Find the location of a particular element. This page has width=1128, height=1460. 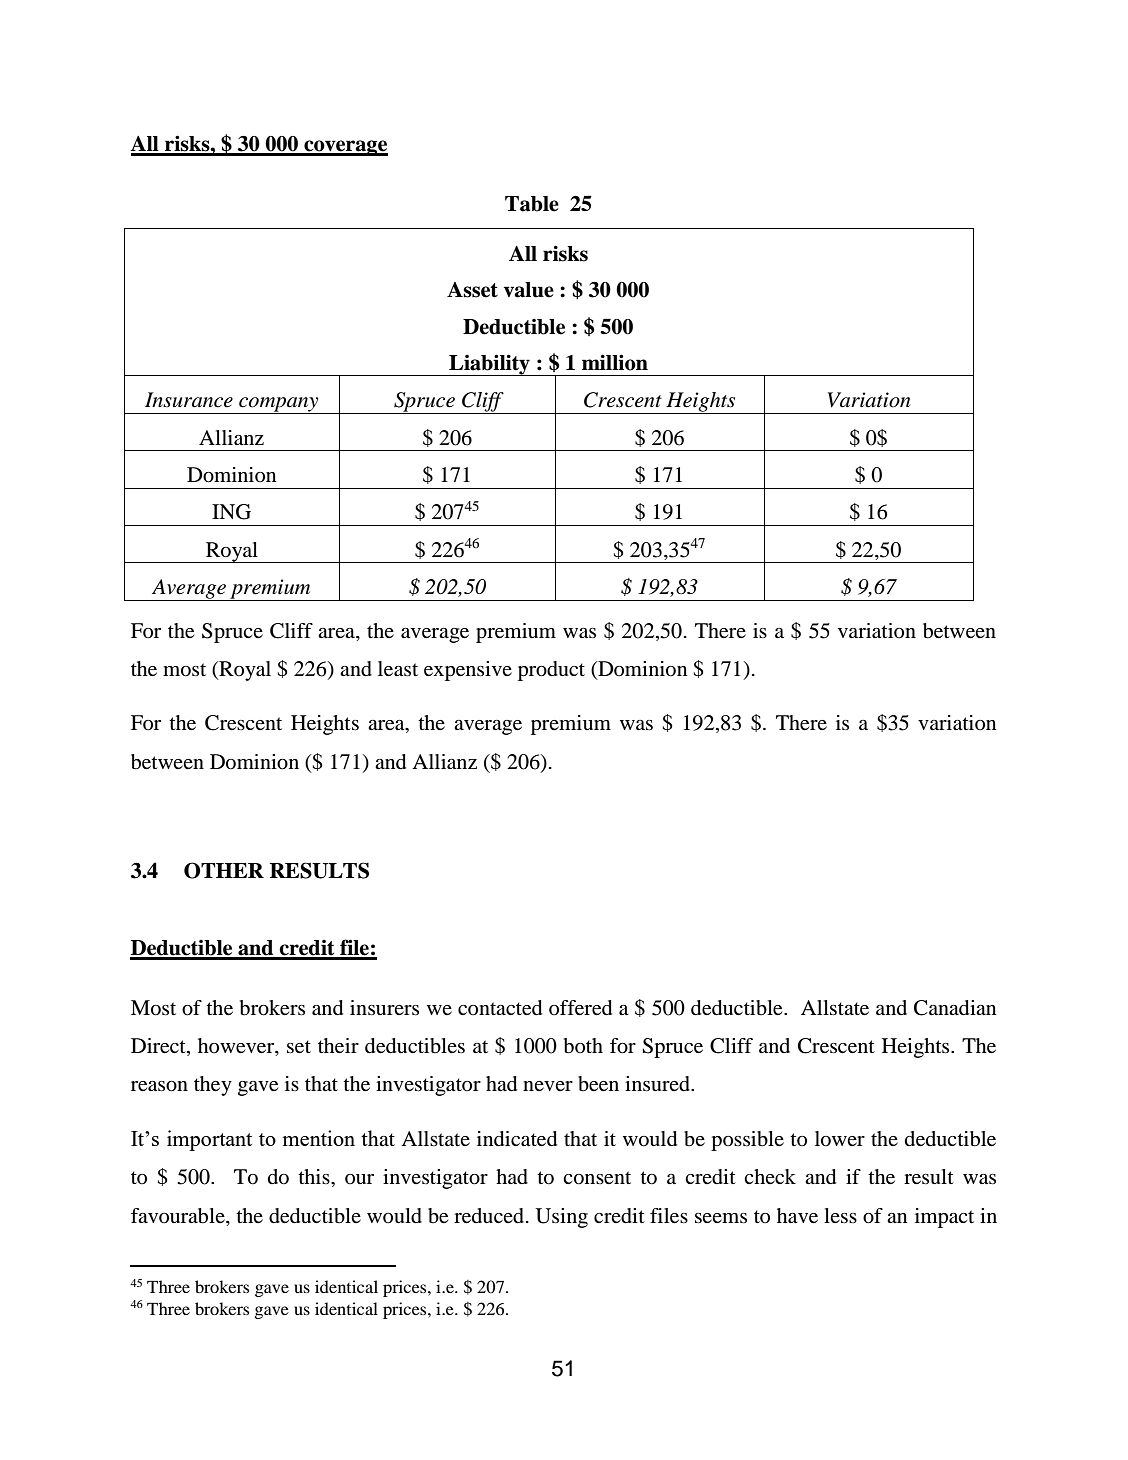

lower is located at coordinates (840, 1139).
